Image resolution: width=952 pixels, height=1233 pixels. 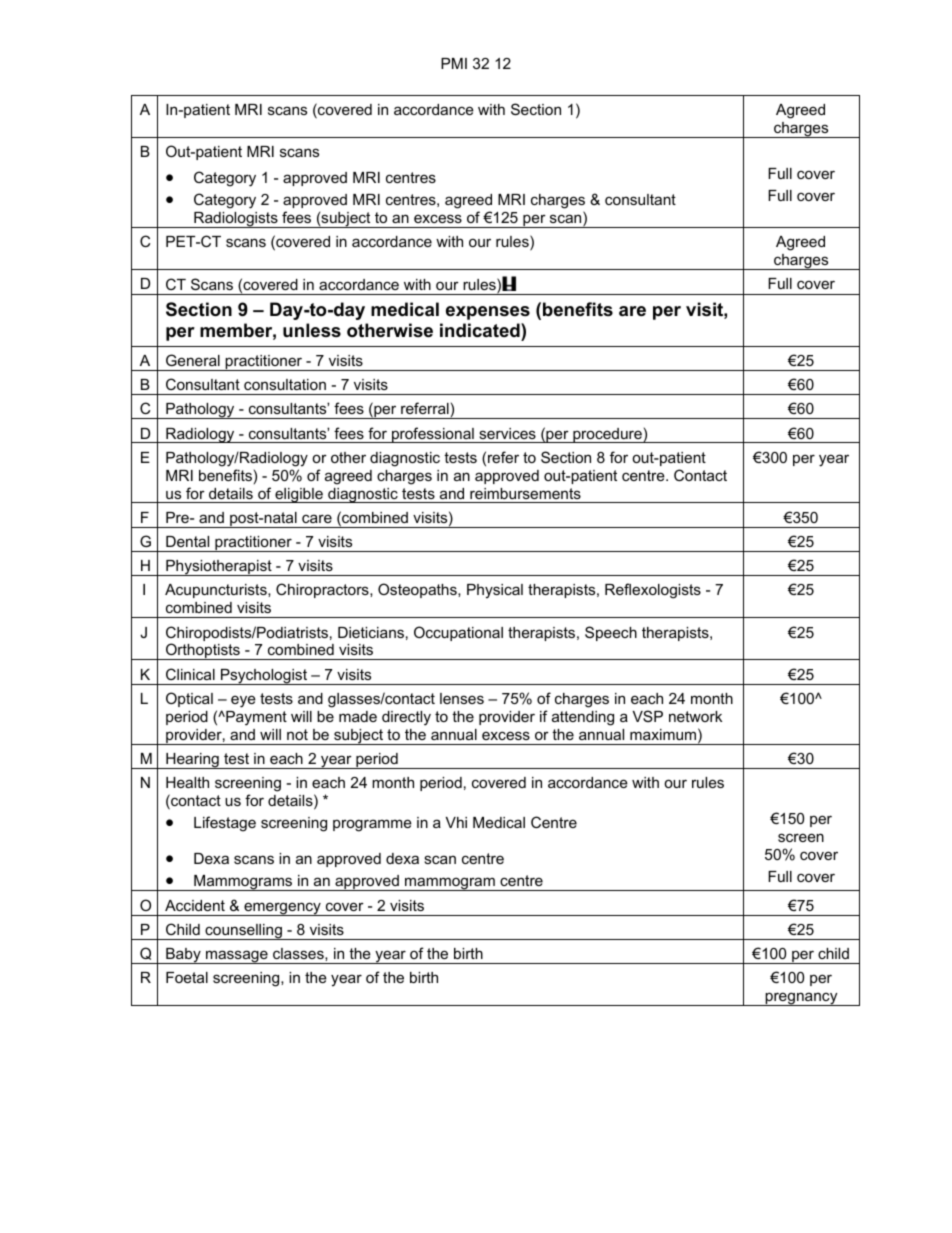 I want to click on procedure, so click(x=607, y=435).
